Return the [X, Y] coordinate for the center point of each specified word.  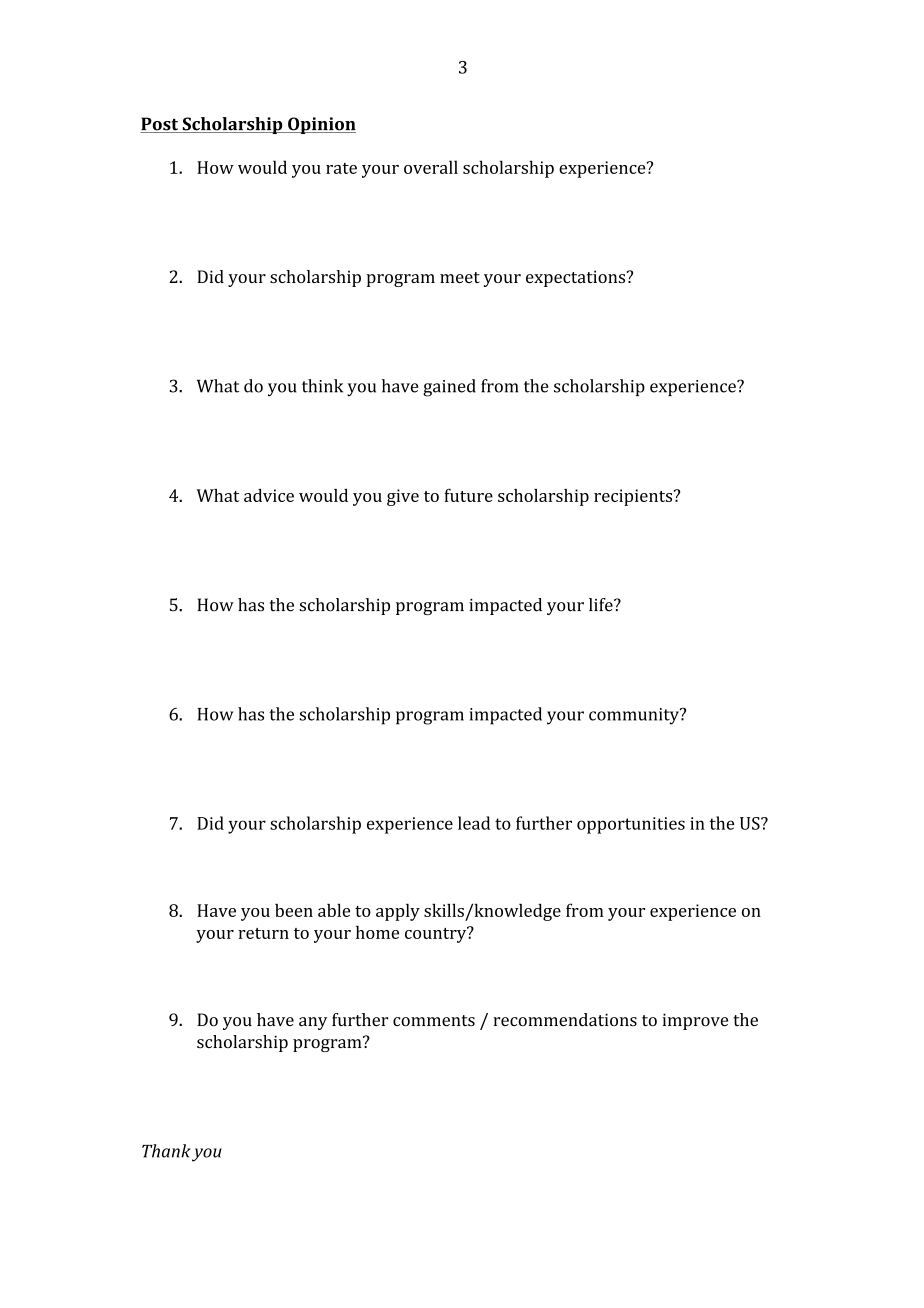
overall [431, 167]
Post [160, 125]
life [602, 605]
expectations [577, 278]
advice [269, 495]
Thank [166, 1151]
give [403, 497]
